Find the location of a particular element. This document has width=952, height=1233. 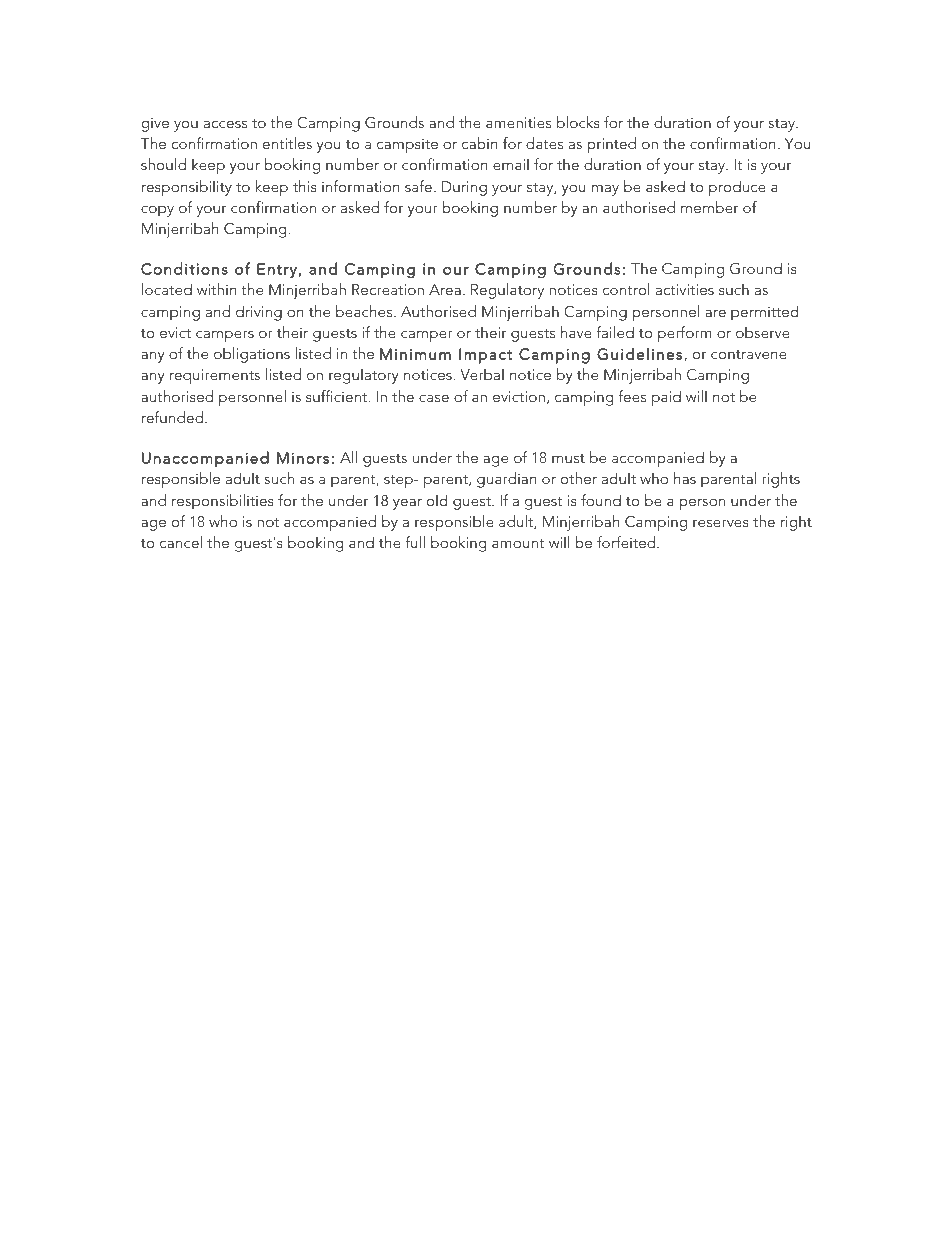

During is located at coordinates (464, 188).
